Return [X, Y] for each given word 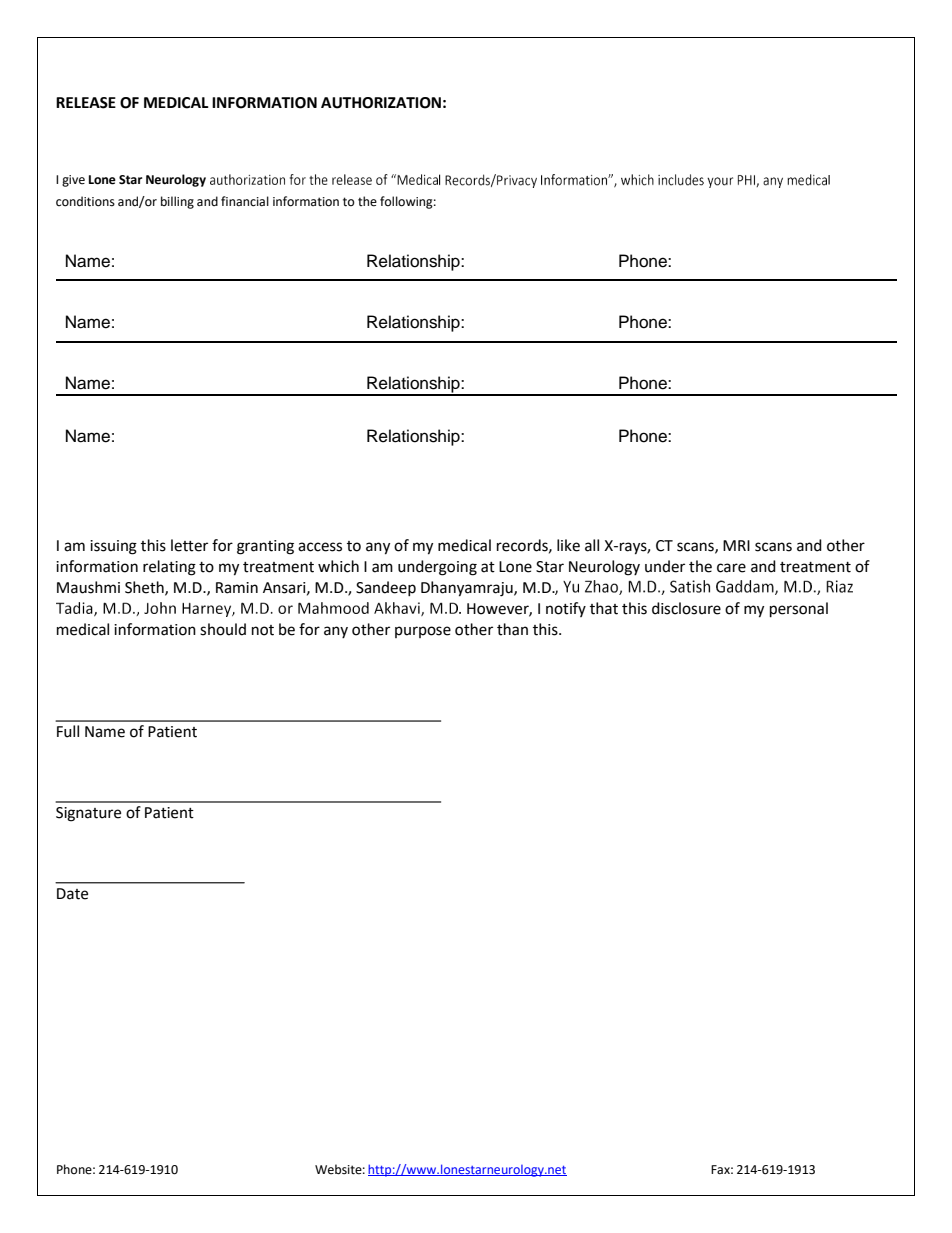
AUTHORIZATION [381, 103]
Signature [88, 814]
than [512, 629]
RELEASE [86, 103]
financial [245, 201]
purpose [423, 632]
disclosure [686, 608]
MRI [736, 545]
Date [72, 894]
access [320, 547]
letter [189, 545]
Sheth [145, 588]
